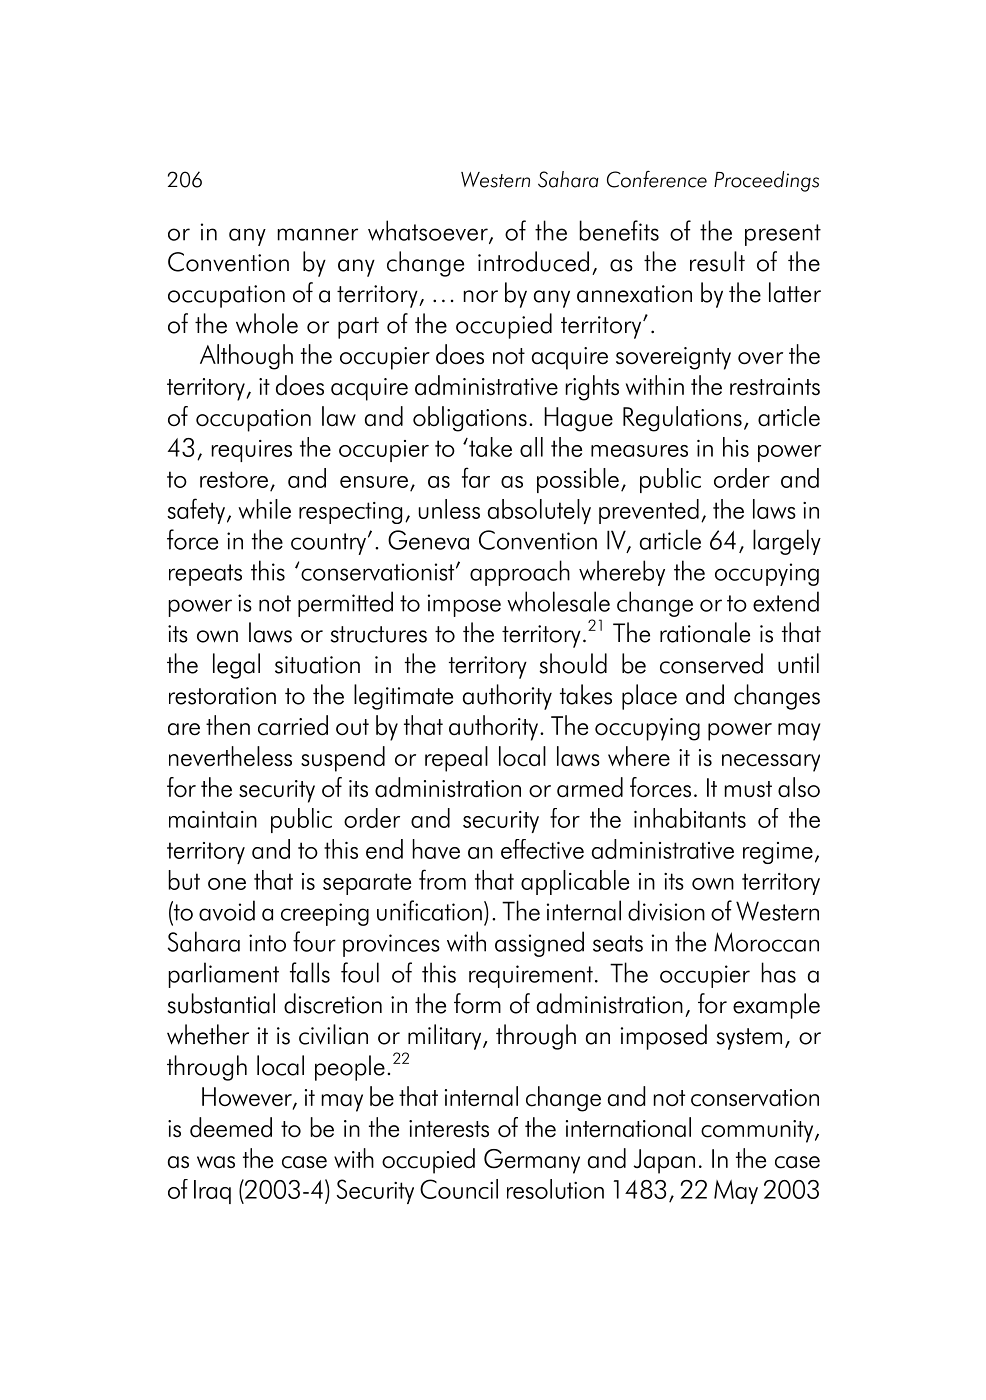 The height and width of the page is (1400, 986). What do you see at coordinates (711, 663) in the page?
I see `conserved` at bounding box center [711, 663].
